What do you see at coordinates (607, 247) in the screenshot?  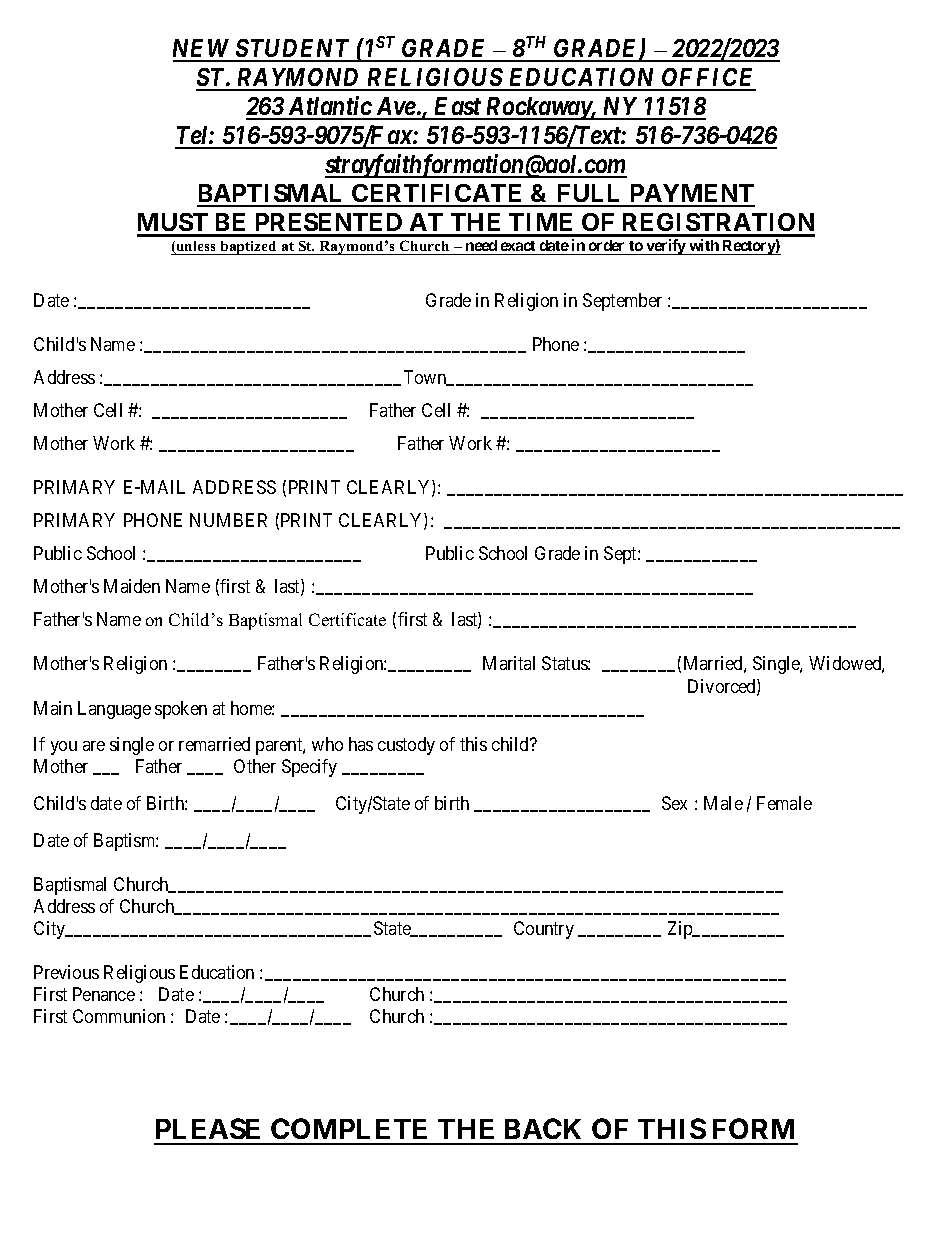 I see `order` at bounding box center [607, 247].
